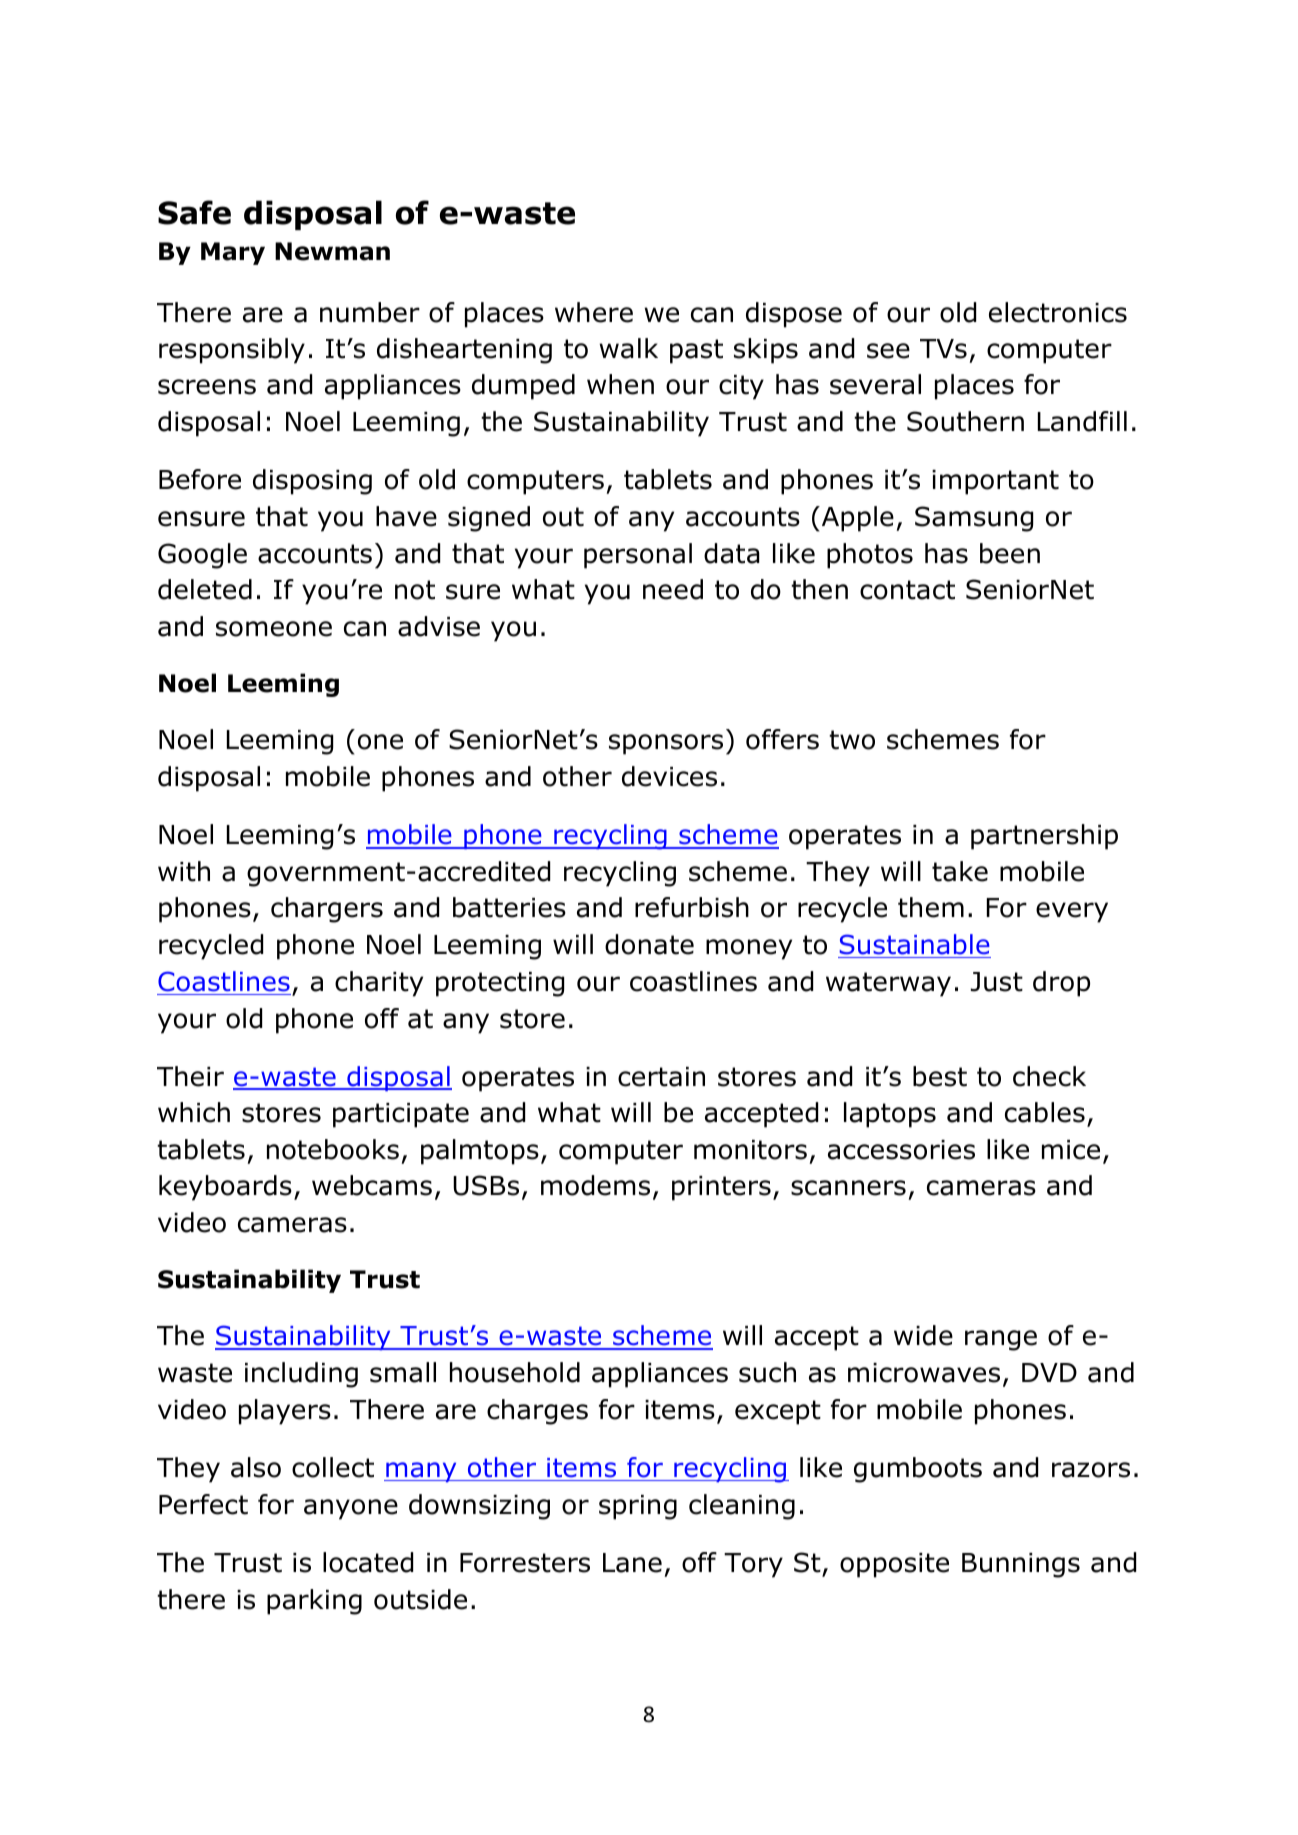  Describe the element at coordinates (194, 1112) in the screenshot. I see `which` at that location.
